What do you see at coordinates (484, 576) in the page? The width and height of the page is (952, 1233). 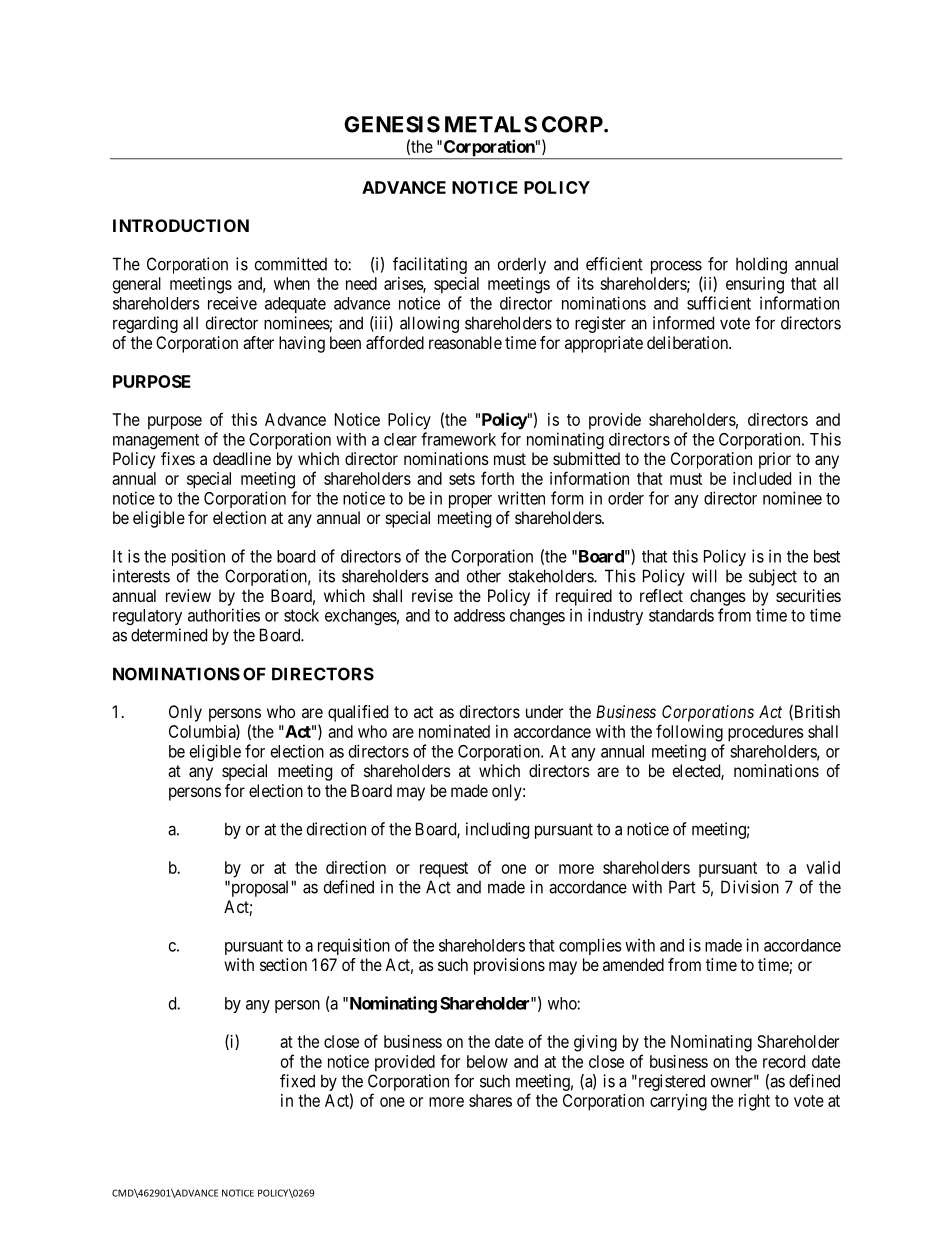 I see `other` at bounding box center [484, 576].
